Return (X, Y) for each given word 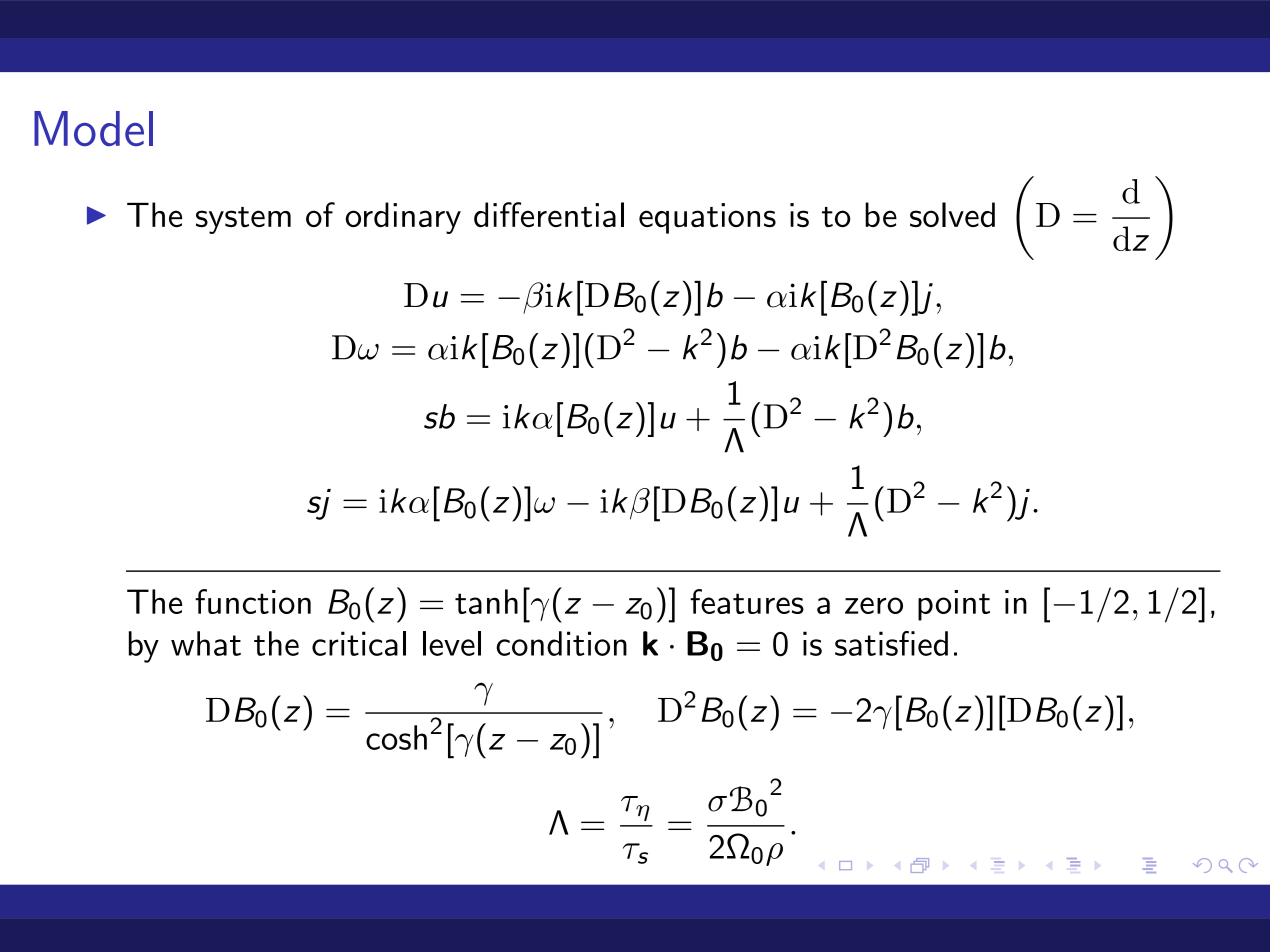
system (243, 220)
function (253, 601)
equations (707, 218)
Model (93, 128)
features (747, 601)
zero (874, 605)
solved (952, 214)
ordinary (403, 218)
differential (549, 214)
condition (561, 643)
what (206, 643)
